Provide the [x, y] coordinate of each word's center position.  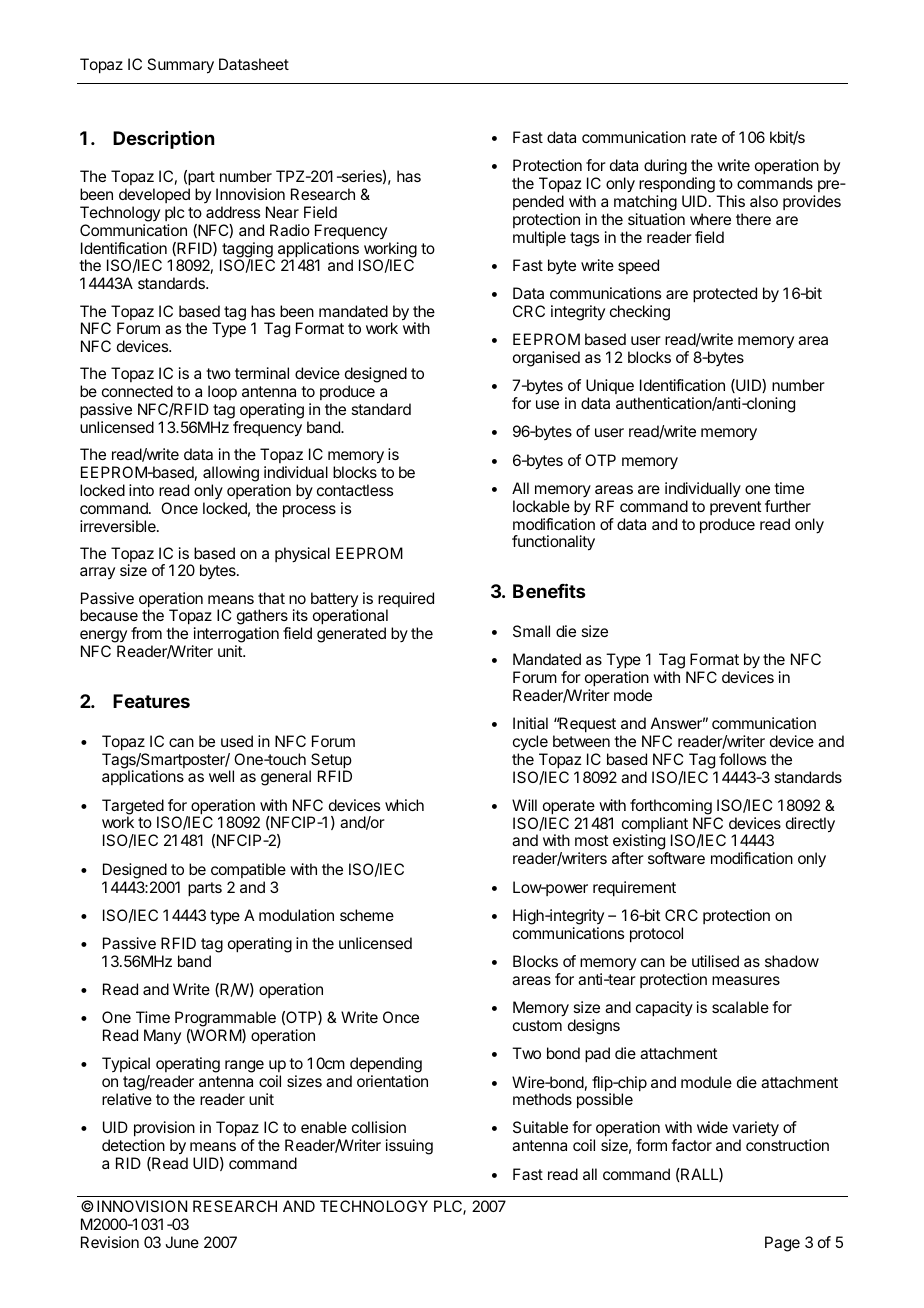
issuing [409, 1147]
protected [725, 295]
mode [633, 695]
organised [546, 359]
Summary [180, 66]
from [146, 633]
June [182, 1242]
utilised [715, 961]
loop [222, 392]
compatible [248, 870]
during [665, 167]
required [406, 601]
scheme [367, 915]
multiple [539, 238]
